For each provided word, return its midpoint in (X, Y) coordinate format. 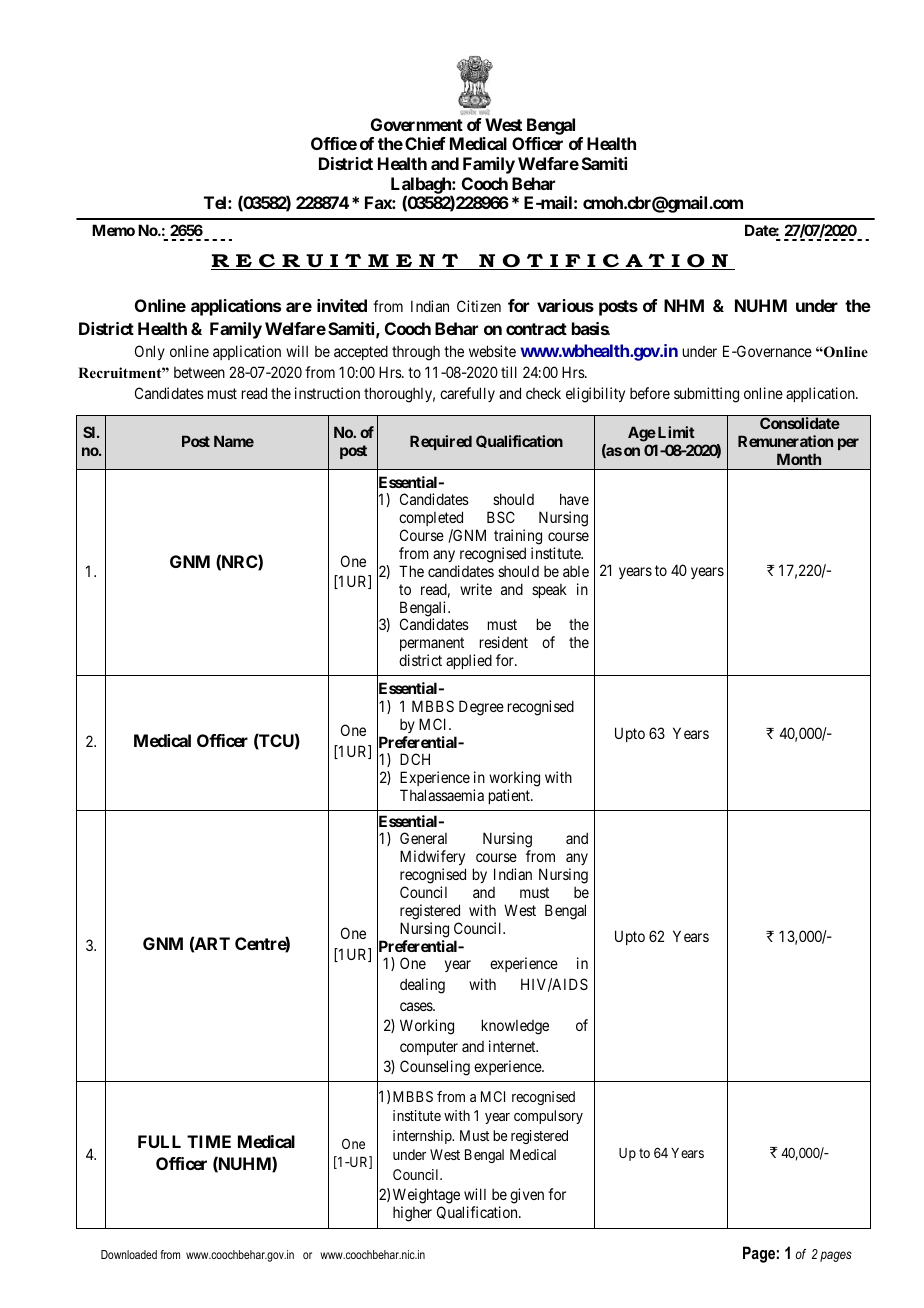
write (476, 589)
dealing (422, 986)
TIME (209, 1141)
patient (510, 796)
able (576, 571)
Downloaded (129, 1254)
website (492, 351)
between (199, 372)
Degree (481, 708)
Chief (425, 143)
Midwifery (433, 859)
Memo (113, 230)
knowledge (515, 1027)
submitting (706, 395)
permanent (432, 646)
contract (536, 329)
